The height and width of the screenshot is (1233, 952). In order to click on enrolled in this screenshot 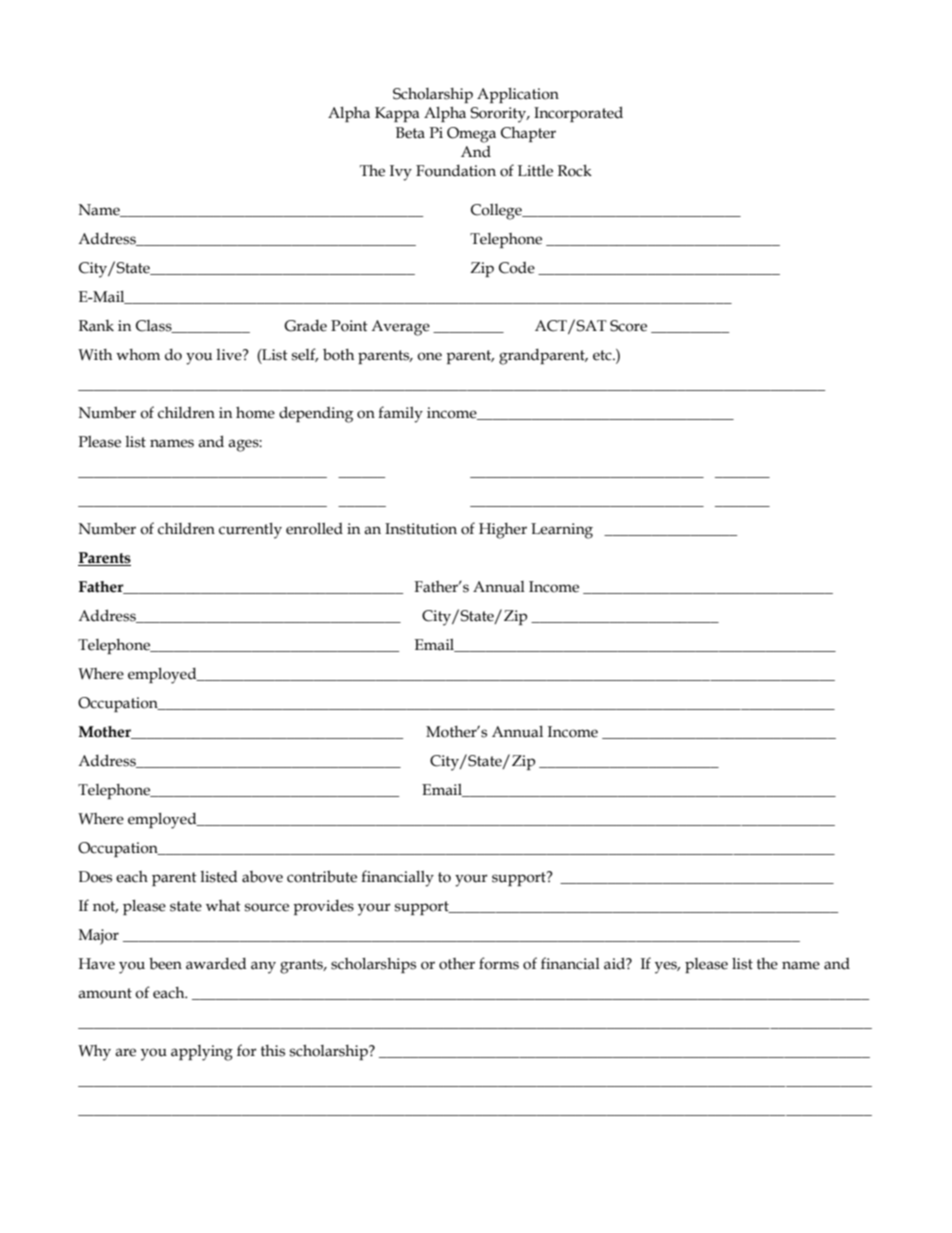, I will do `click(314, 529)`.
